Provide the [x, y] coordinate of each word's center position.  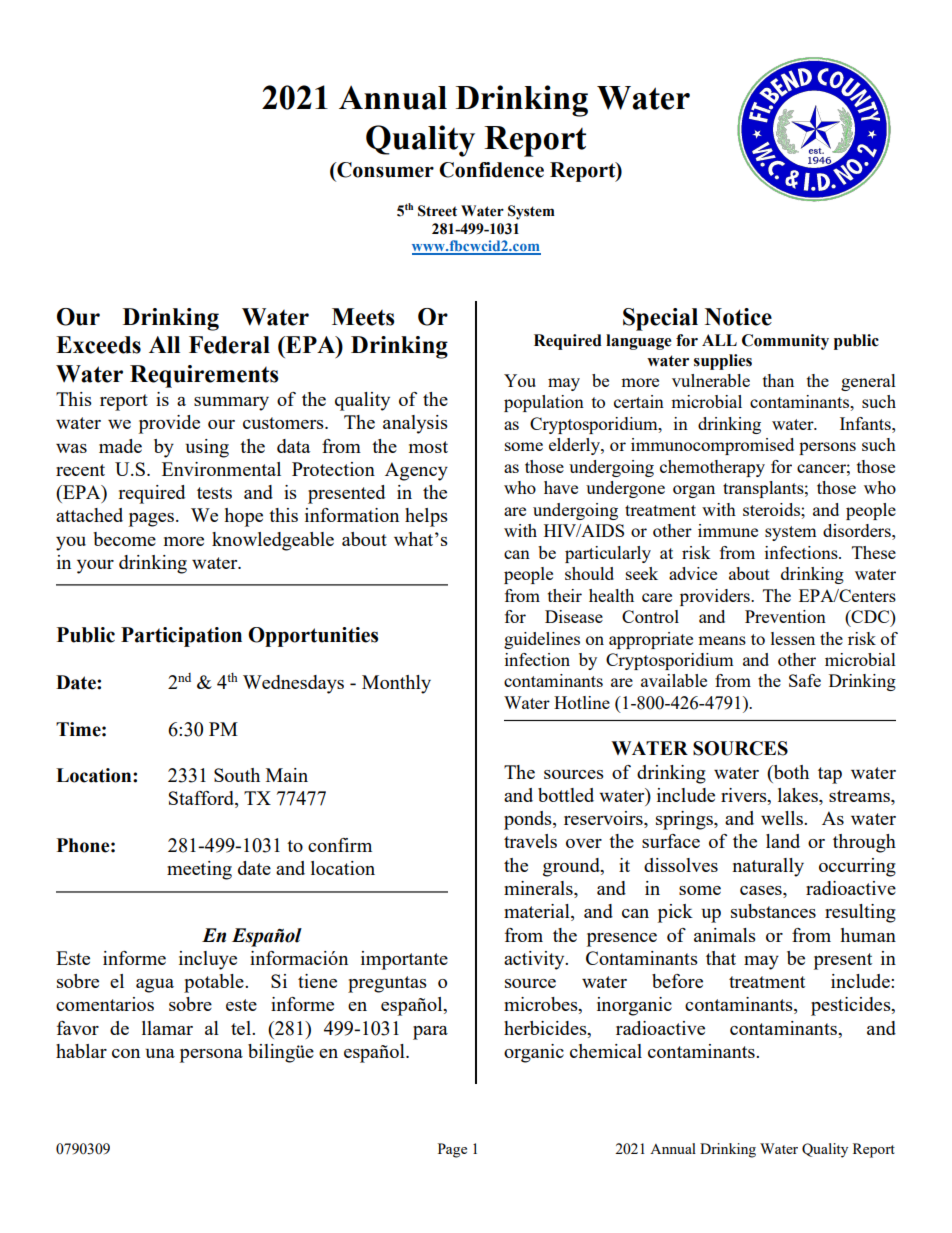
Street [437, 211]
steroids [772, 509]
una [160, 1053]
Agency [416, 471]
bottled [566, 795]
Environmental [221, 469]
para [430, 1033]
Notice [738, 317]
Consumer [384, 170]
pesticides [852, 1006]
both [790, 772]
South [237, 775]
